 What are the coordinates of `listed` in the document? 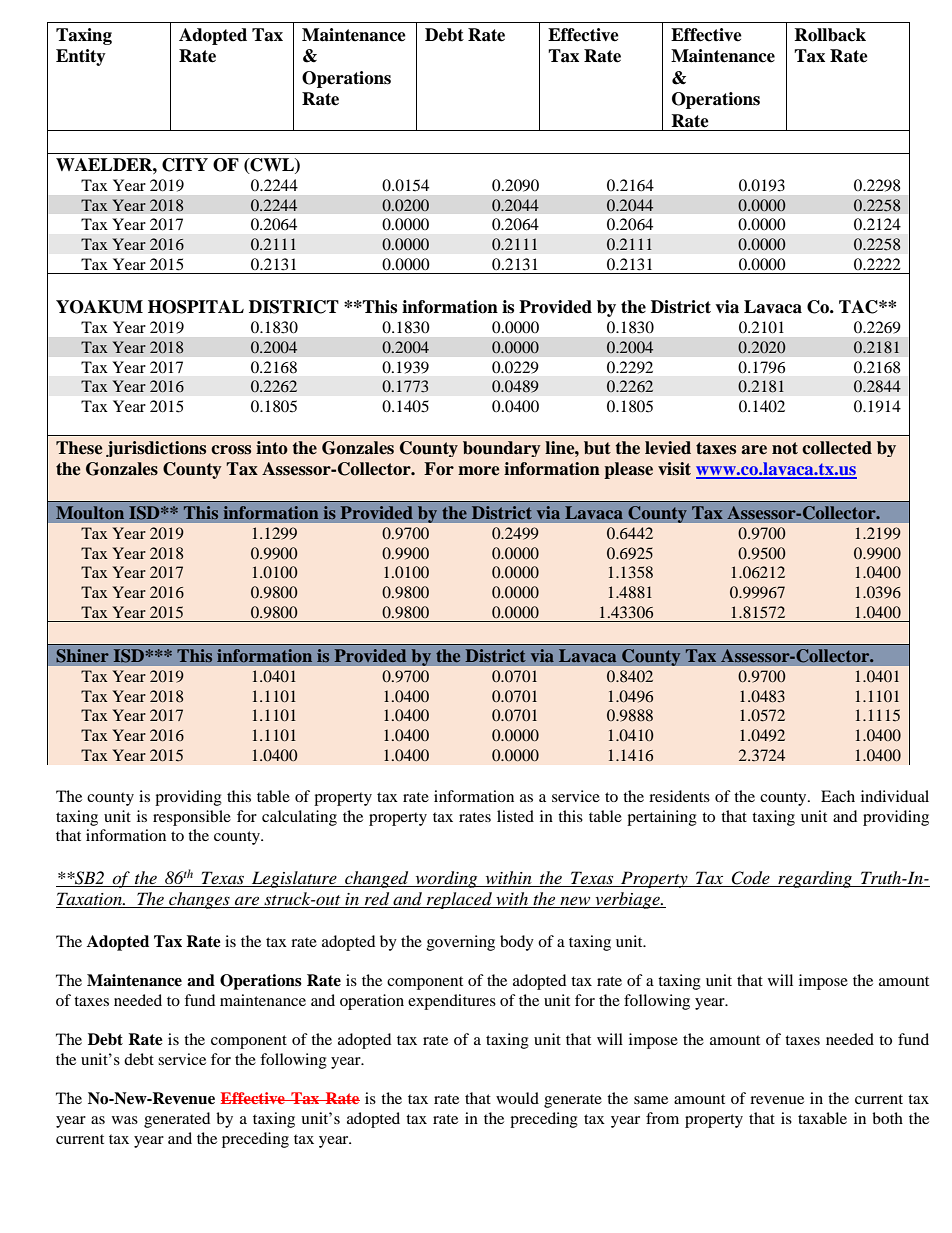 It's located at (515, 816).
